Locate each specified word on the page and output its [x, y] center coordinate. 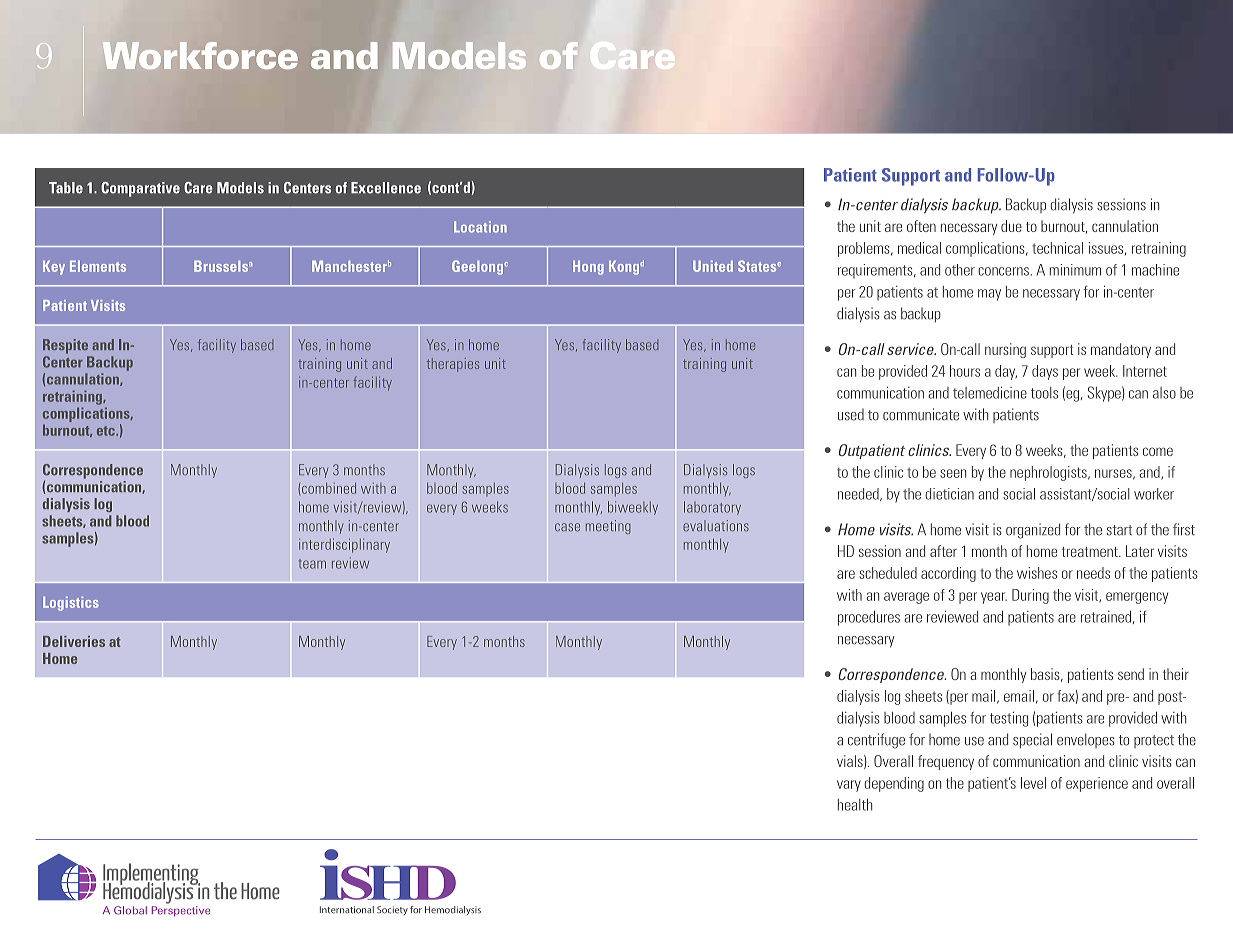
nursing [1005, 350]
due [1011, 226]
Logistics [71, 604]
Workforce [200, 55]
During [1030, 596]
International [347, 910]
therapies [453, 365]
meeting [608, 527]
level [1033, 783]
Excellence [386, 188]
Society [392, 910]
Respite [65, 346]
